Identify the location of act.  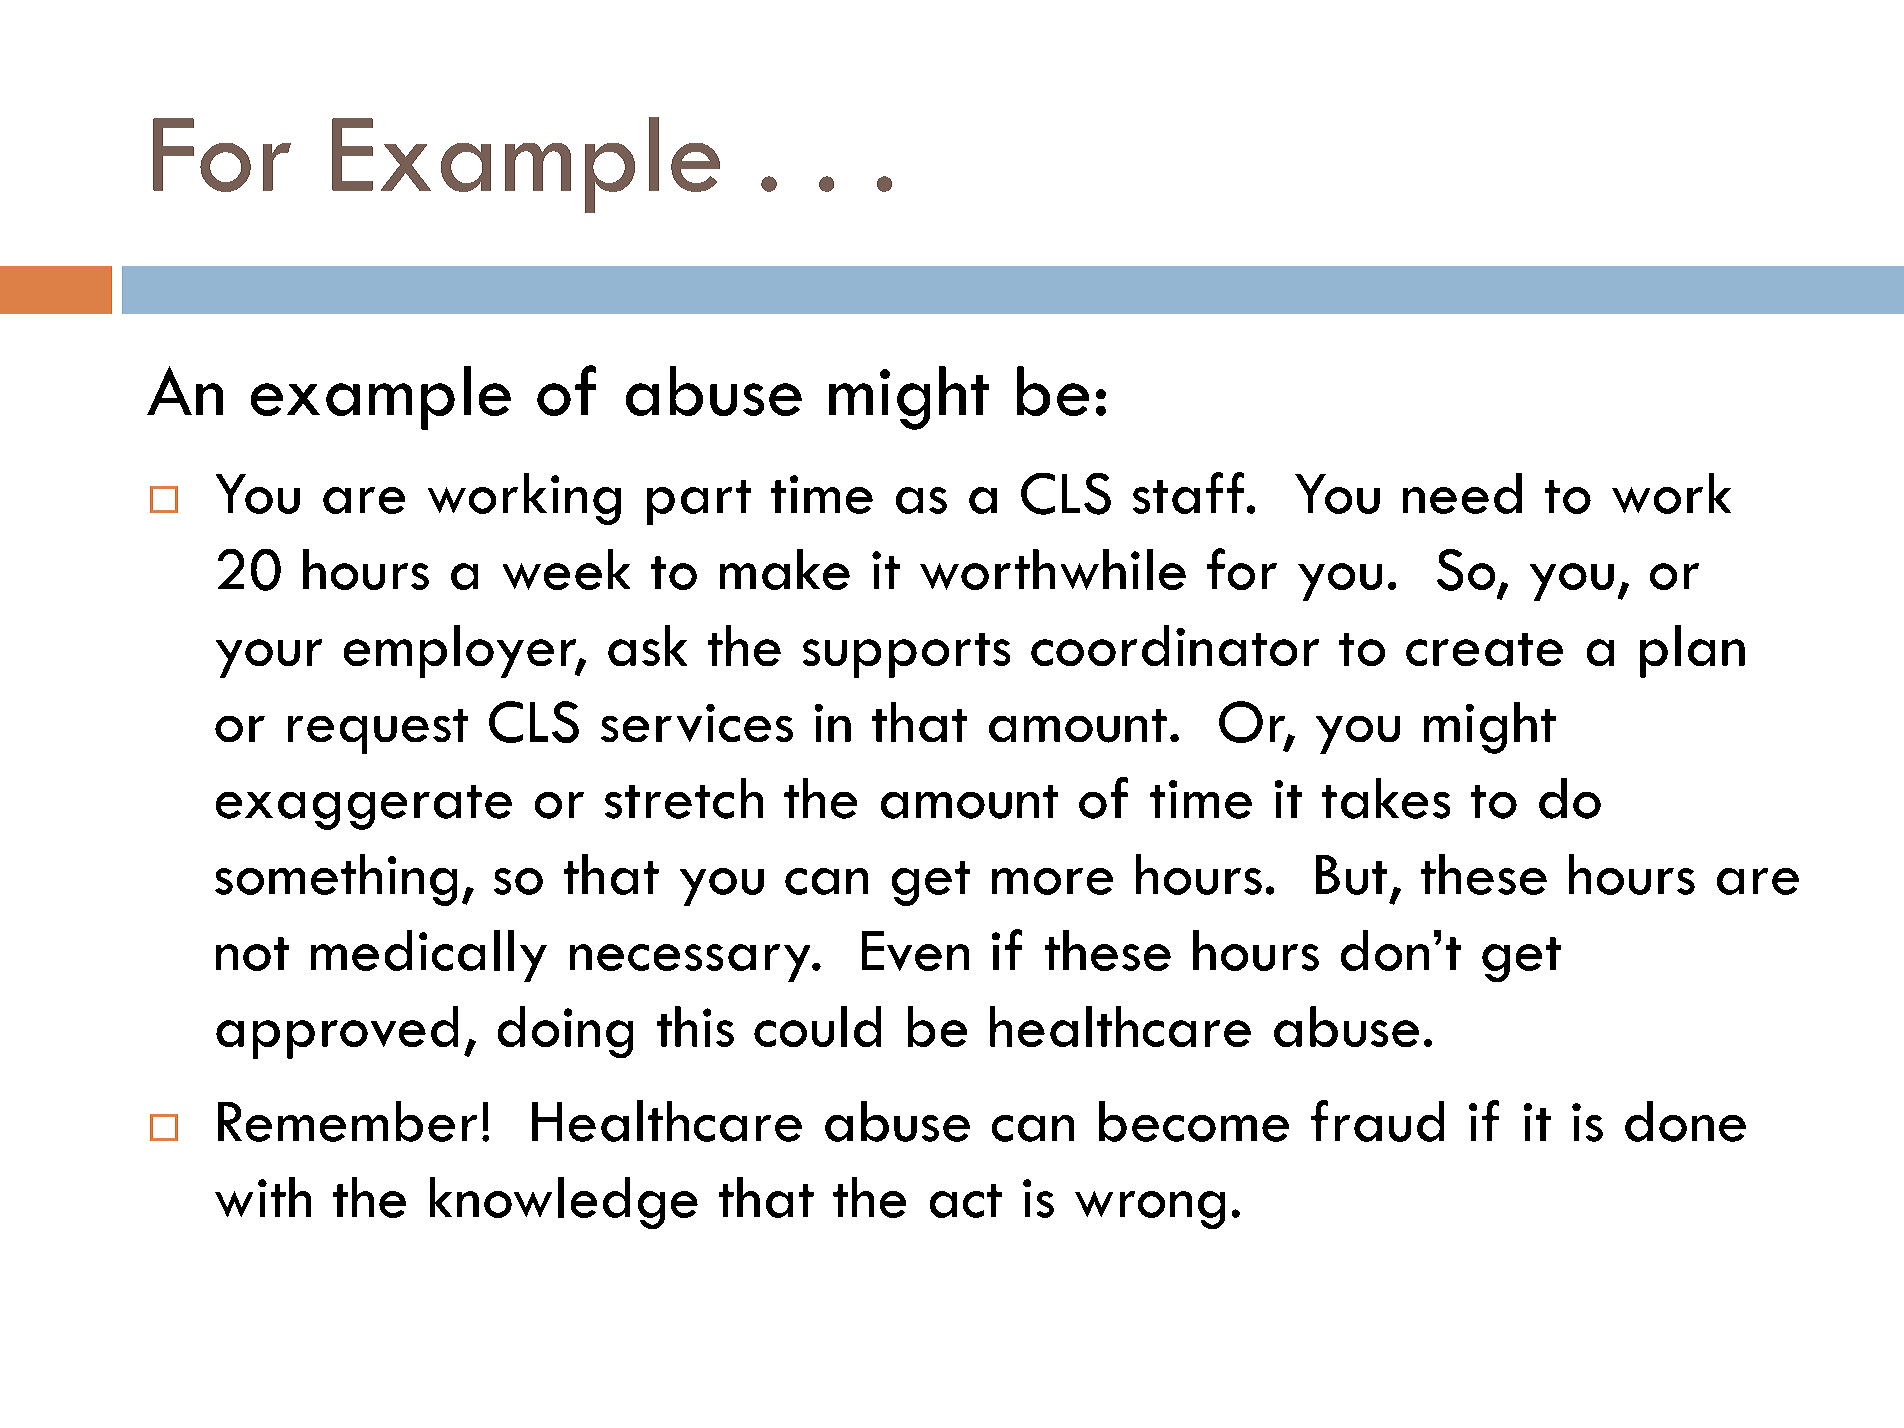
(966, 1201).
